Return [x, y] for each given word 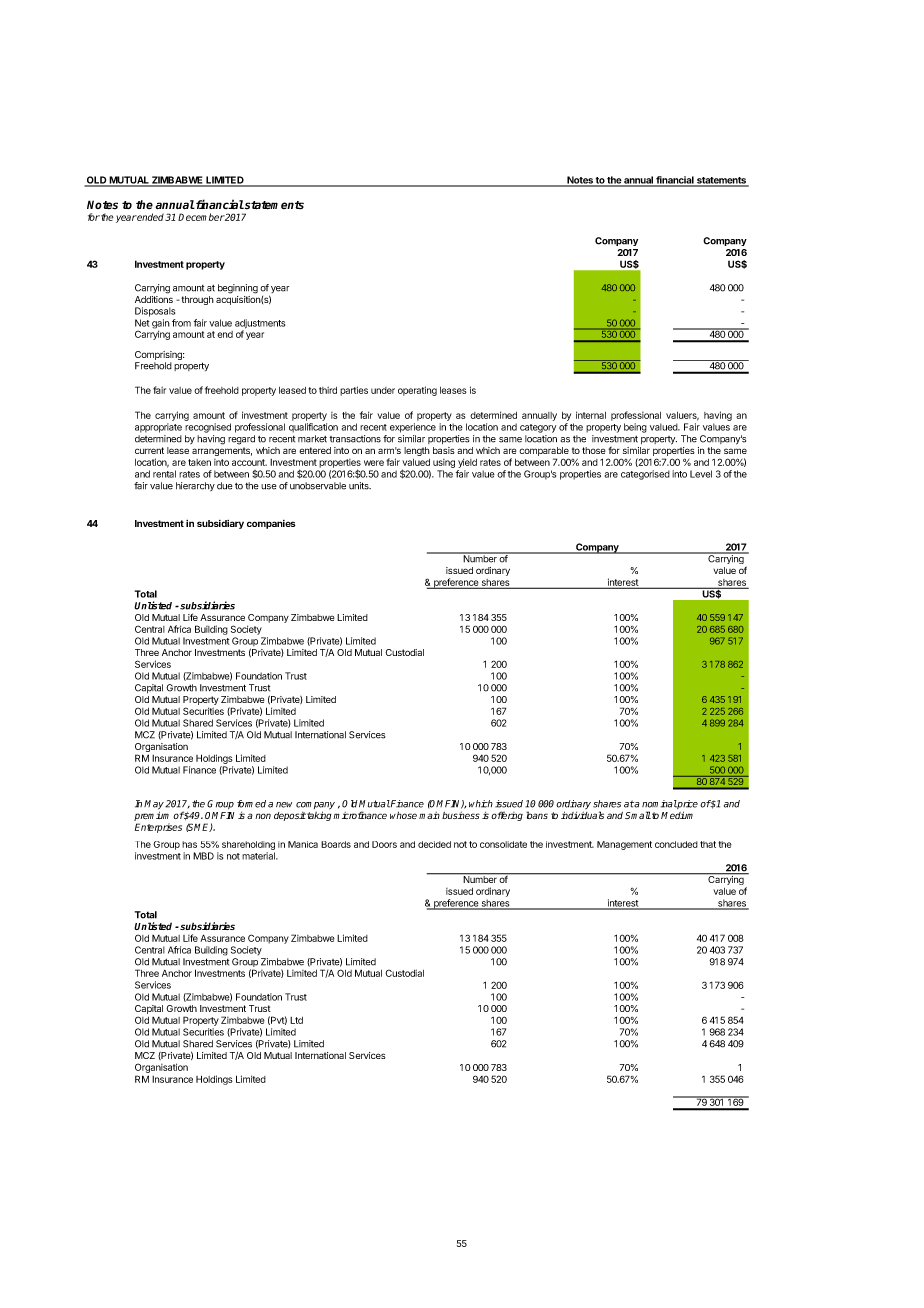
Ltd [296, 1020]
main [429, 815]
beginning [238, 289]
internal [591, 415]
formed [251, 804]
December [201, 217]
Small [638, 815]
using [444, 463]
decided [434, 844]
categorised [645, 475]
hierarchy [195, 486]
